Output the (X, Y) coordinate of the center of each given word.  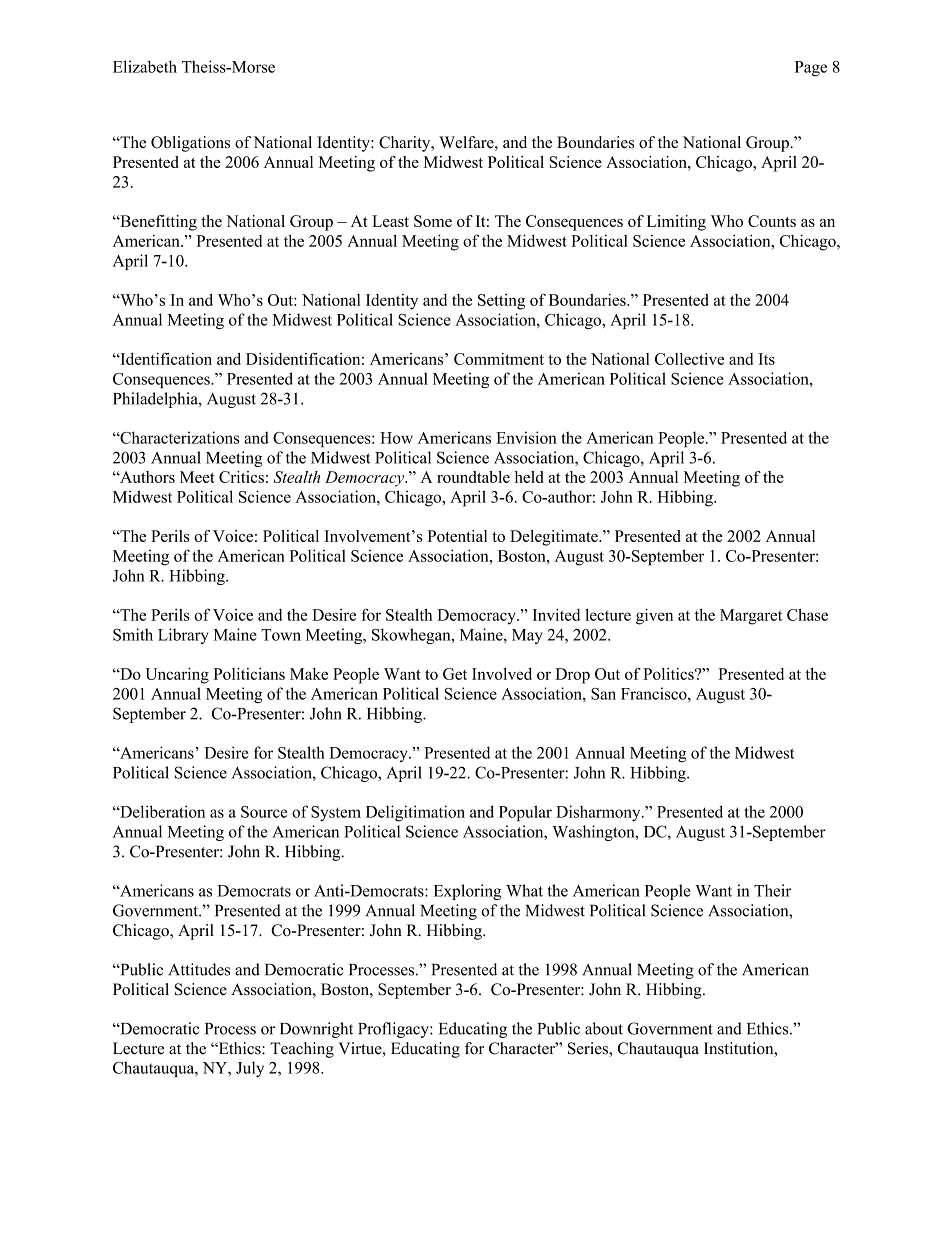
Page (811, 69)
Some (433, 221)
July (250, 1069)
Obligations (190, 144)
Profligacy (394, 1030)
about (604, 1028)
